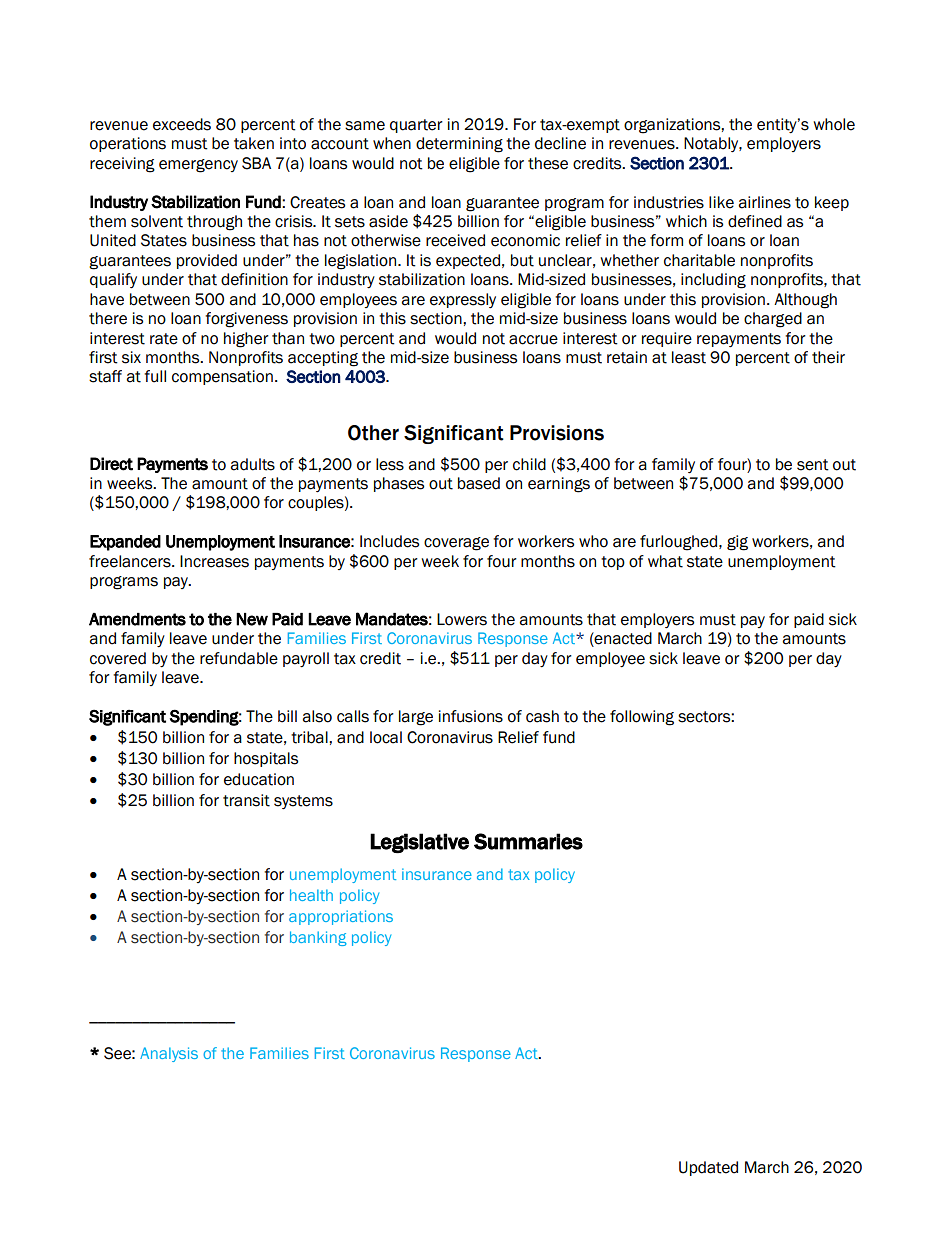  I want to click on determining, so click(459, 145).
